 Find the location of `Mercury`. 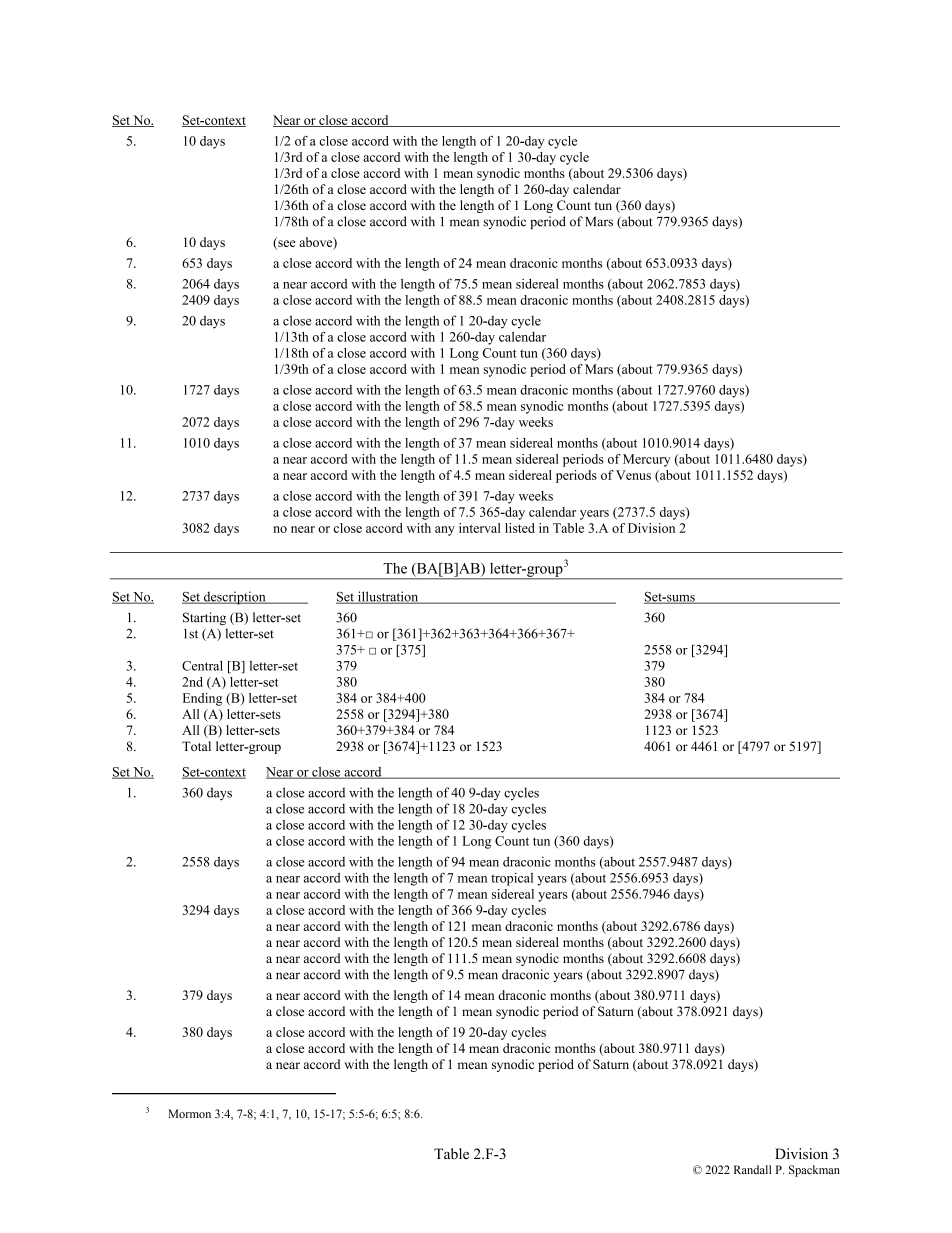

Mercury is located at coordinates (647, 460).
